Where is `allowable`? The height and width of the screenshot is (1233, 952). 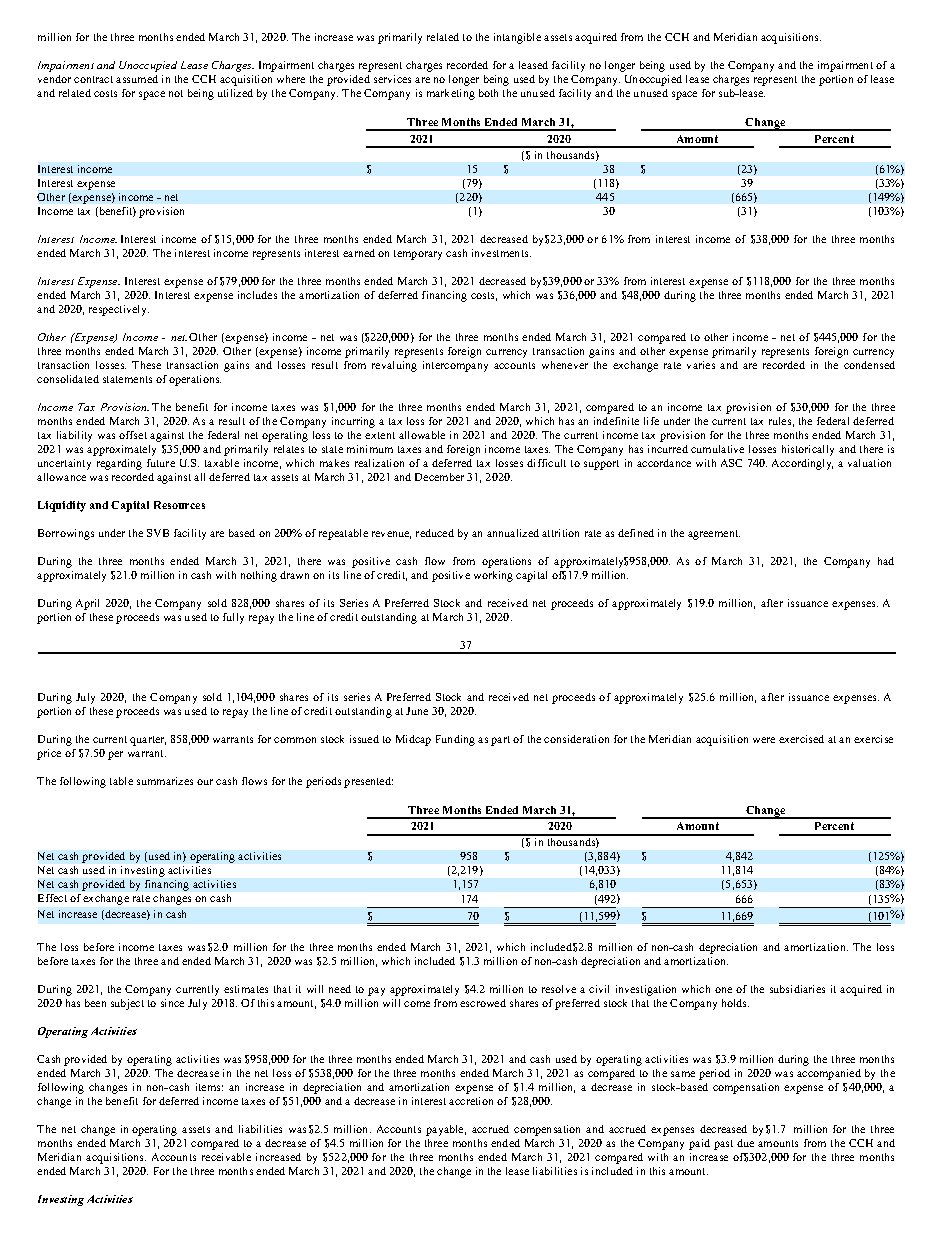
allowable is located at coordinates (422, 435).
